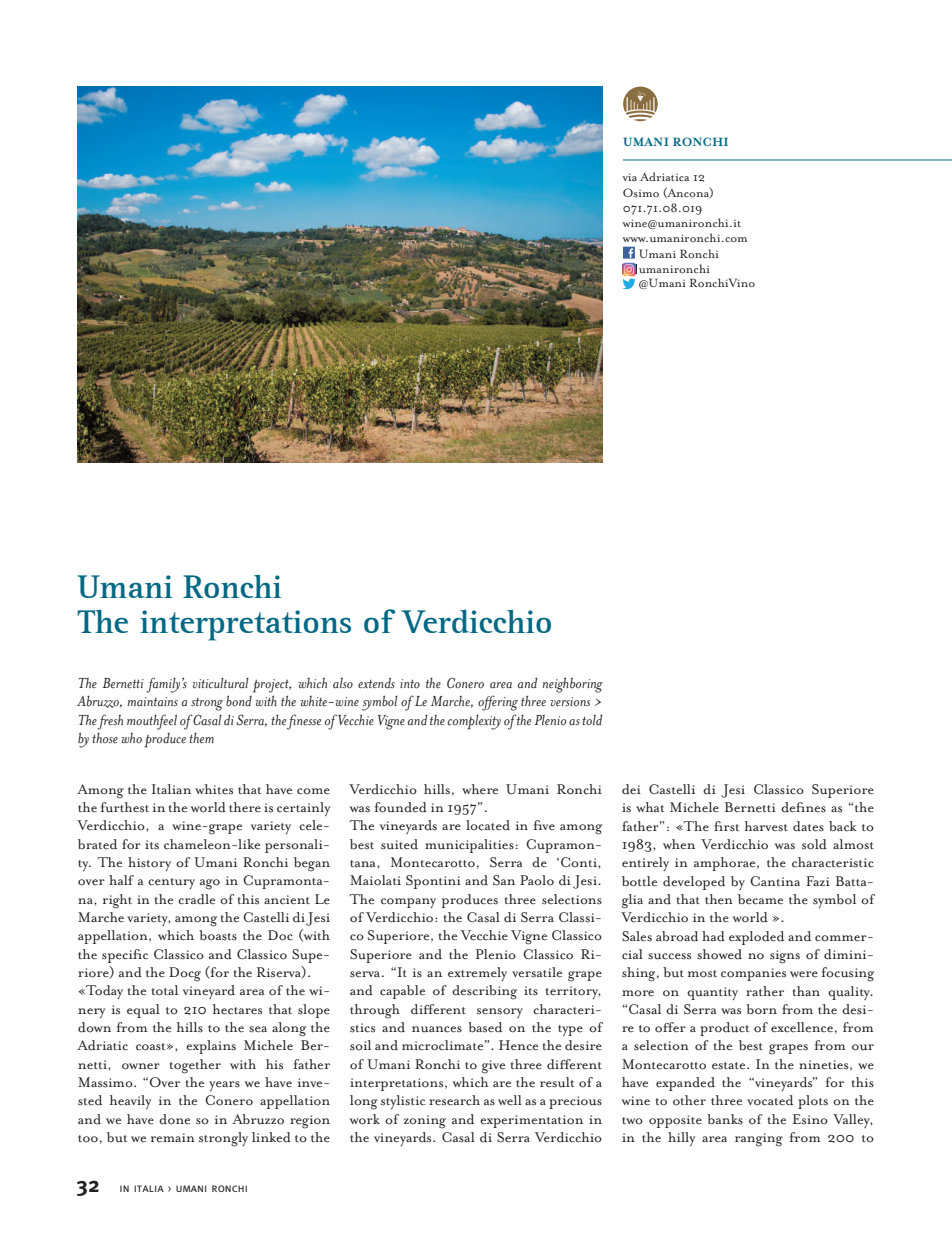  Describe the element at coordinates (474, 722) in the screenshot. I see `complexity` at that location.
